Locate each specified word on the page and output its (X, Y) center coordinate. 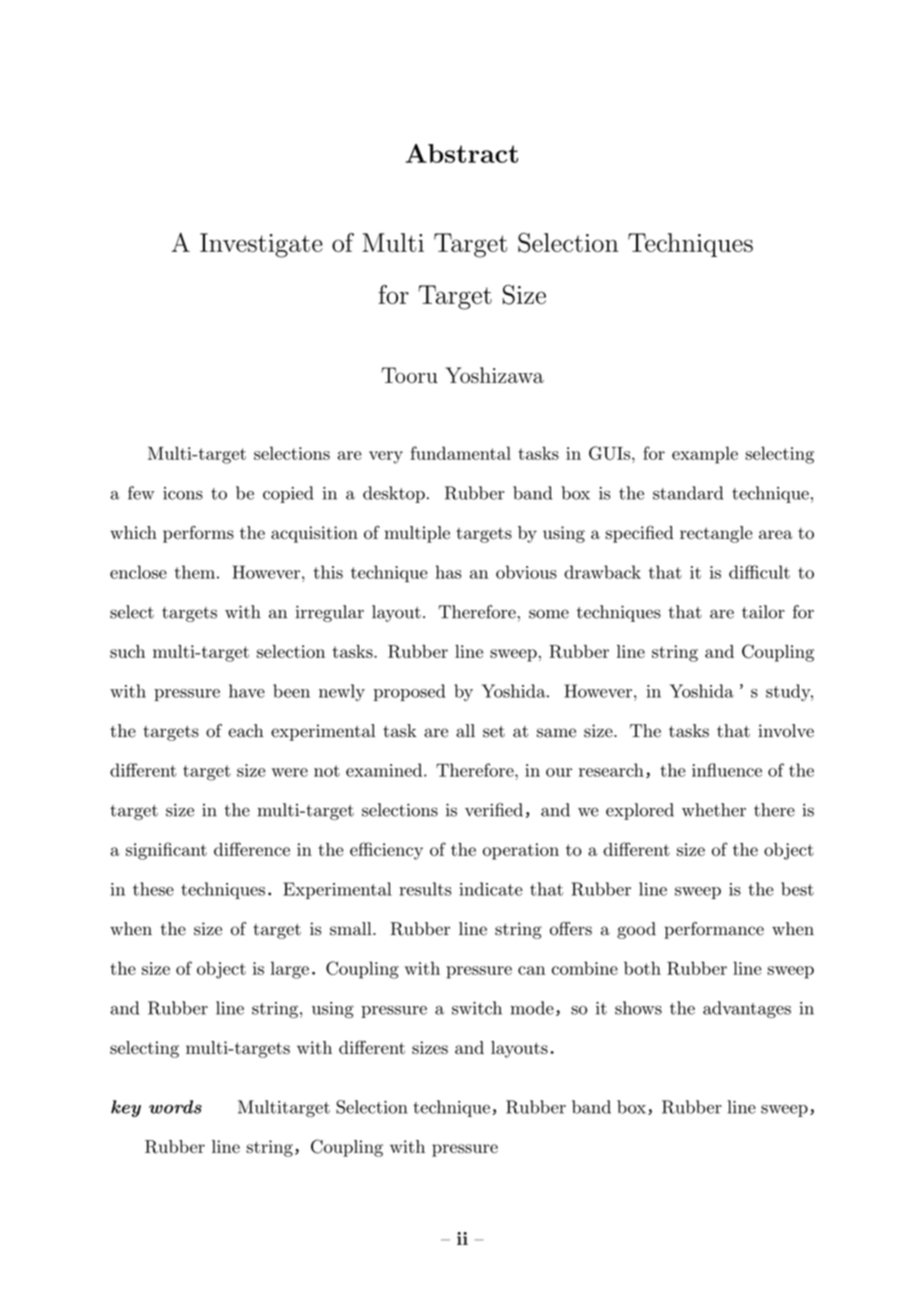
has (449, 572)
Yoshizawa (494, 375)
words (175, 1107)
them (195, 572)
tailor (763, 612)
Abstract (462, 153)
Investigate (261, 245)
